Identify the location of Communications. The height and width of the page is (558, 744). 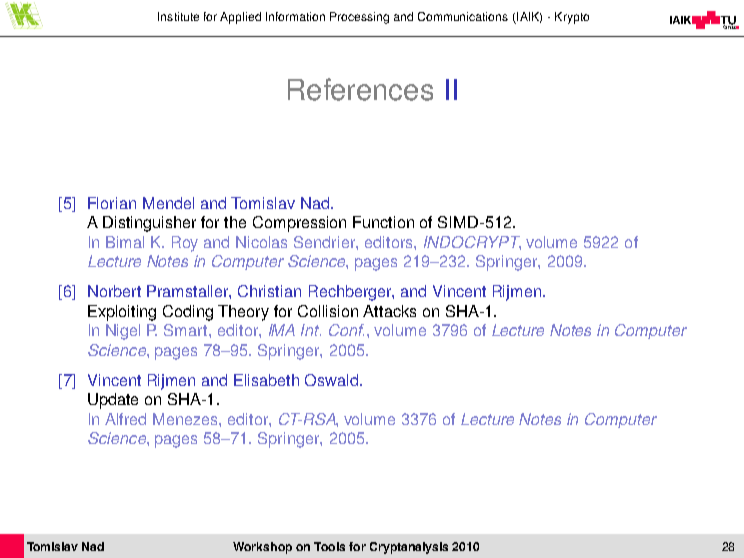
(463, 16).
